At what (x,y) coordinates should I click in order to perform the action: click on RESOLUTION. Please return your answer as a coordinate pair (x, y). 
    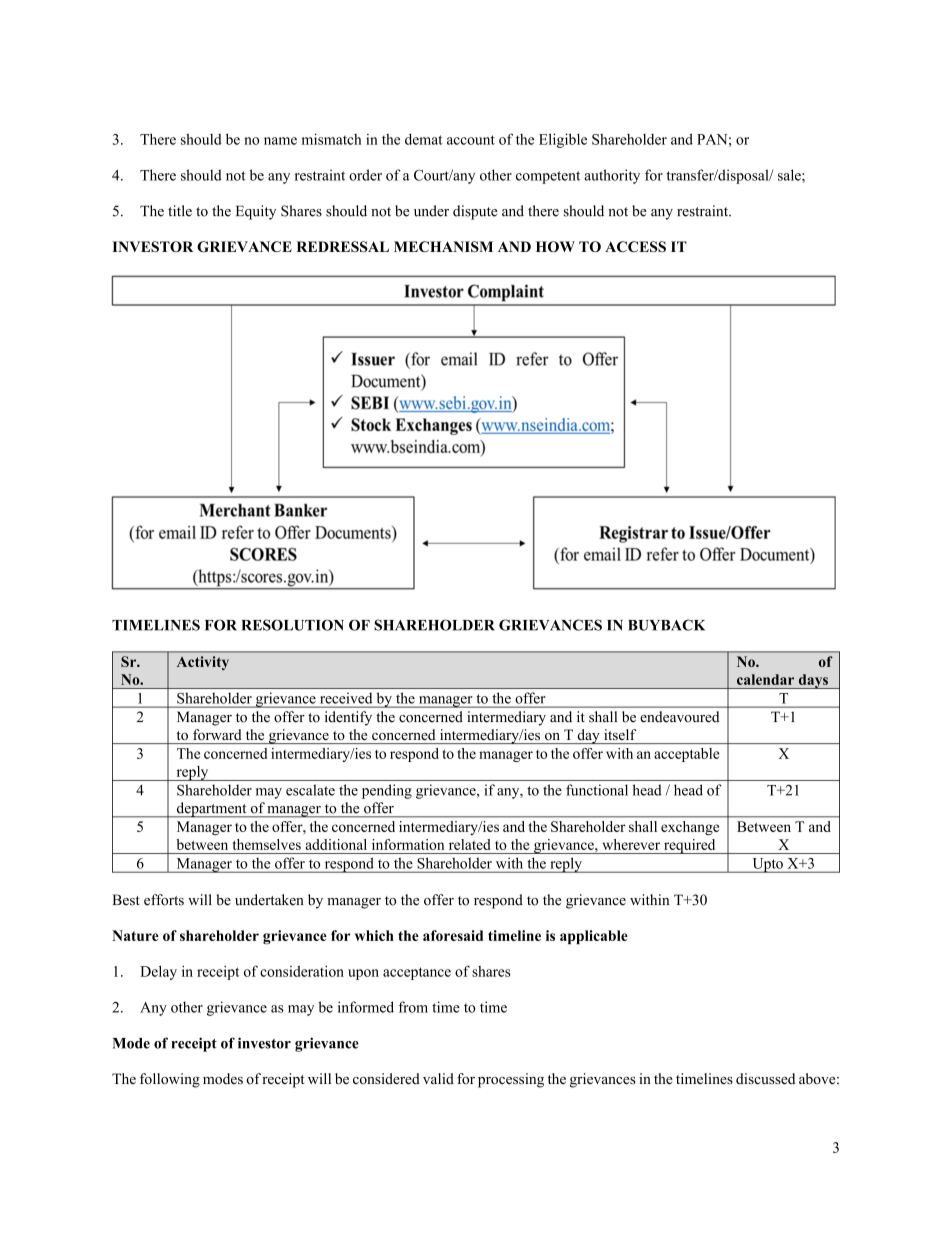
    Looking at the image, I should click on (292, 625).
